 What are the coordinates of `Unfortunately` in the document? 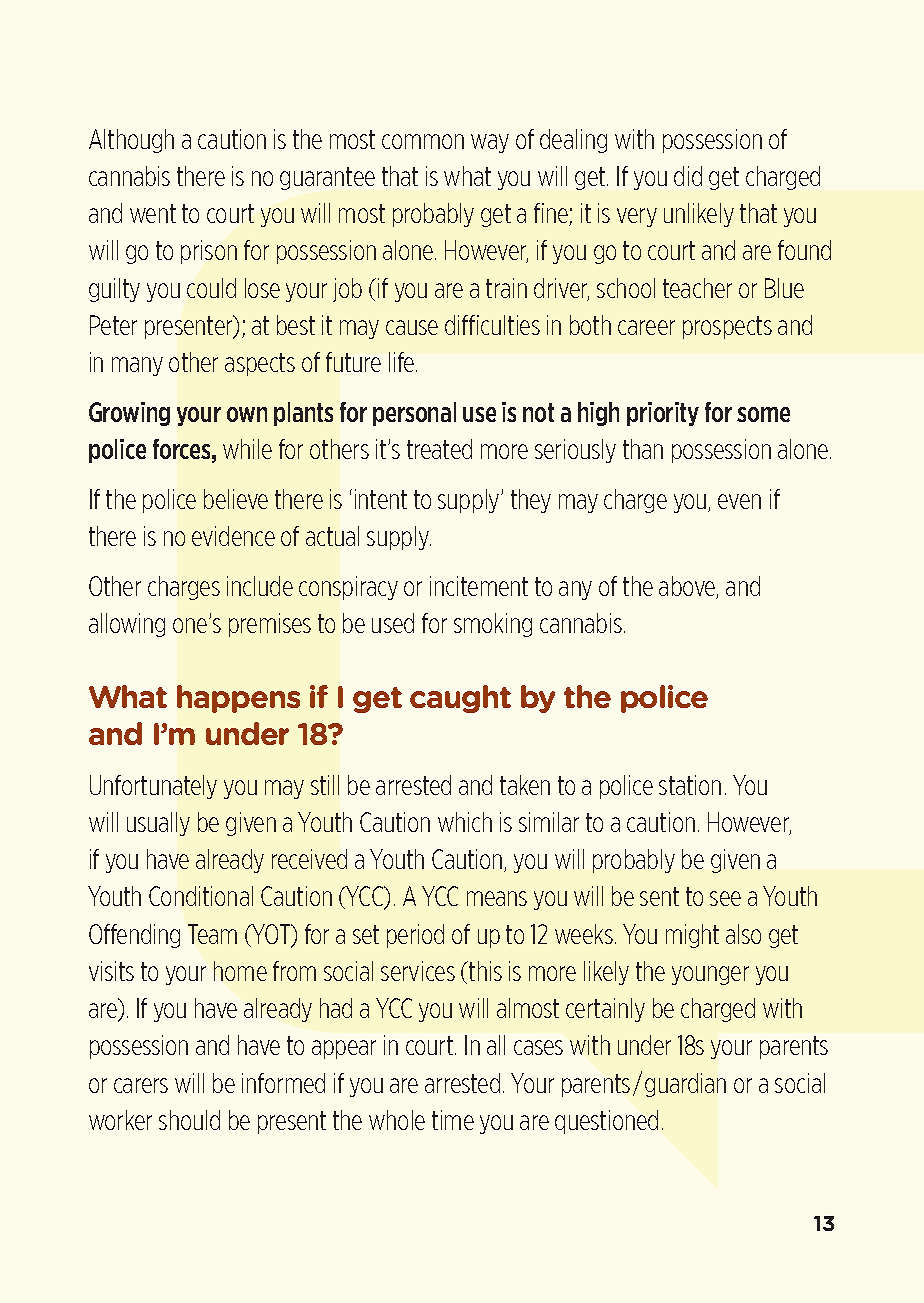 It's located at (153, 787).
